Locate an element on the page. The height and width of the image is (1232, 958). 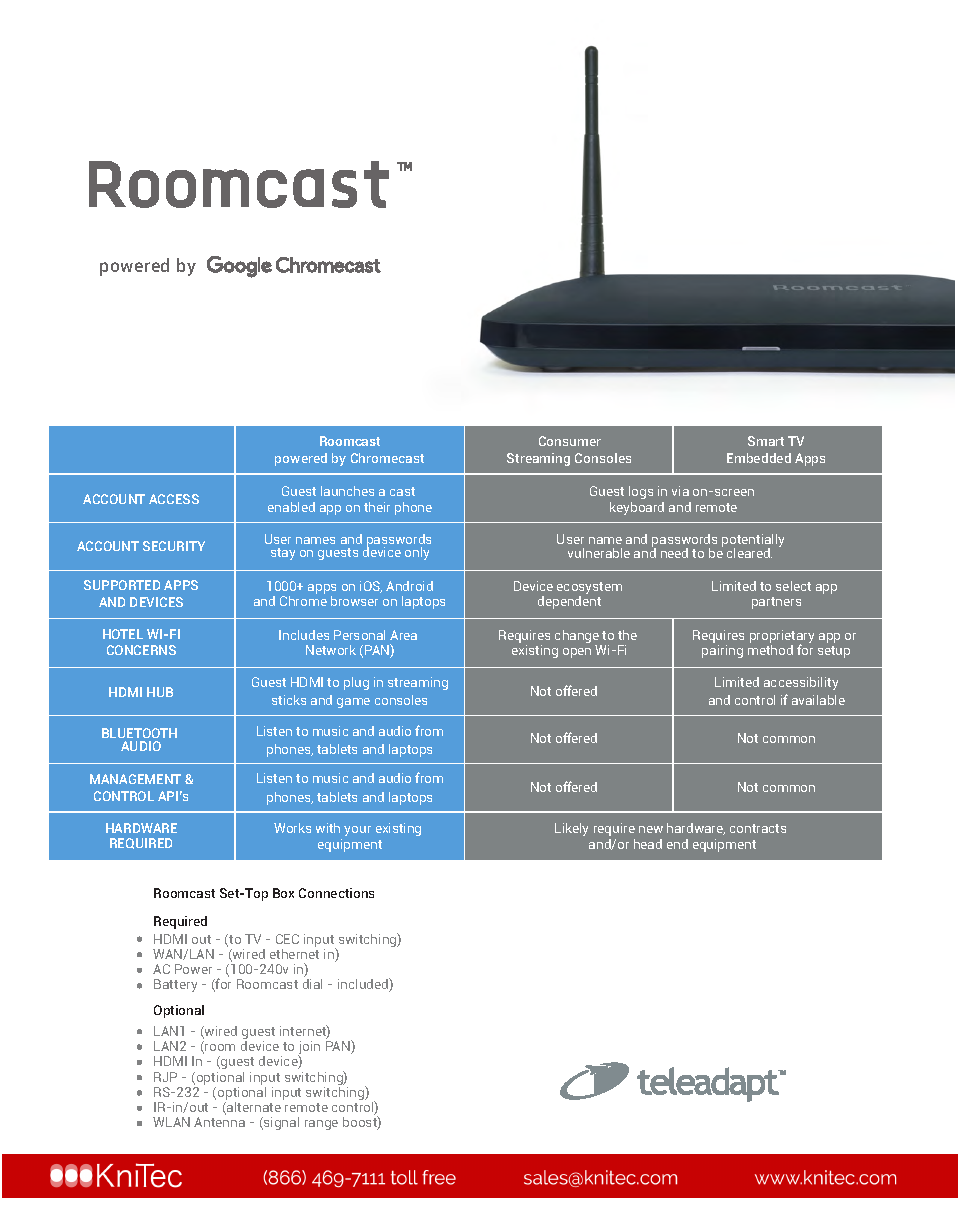
Area is located at coordinates (403, 635).
